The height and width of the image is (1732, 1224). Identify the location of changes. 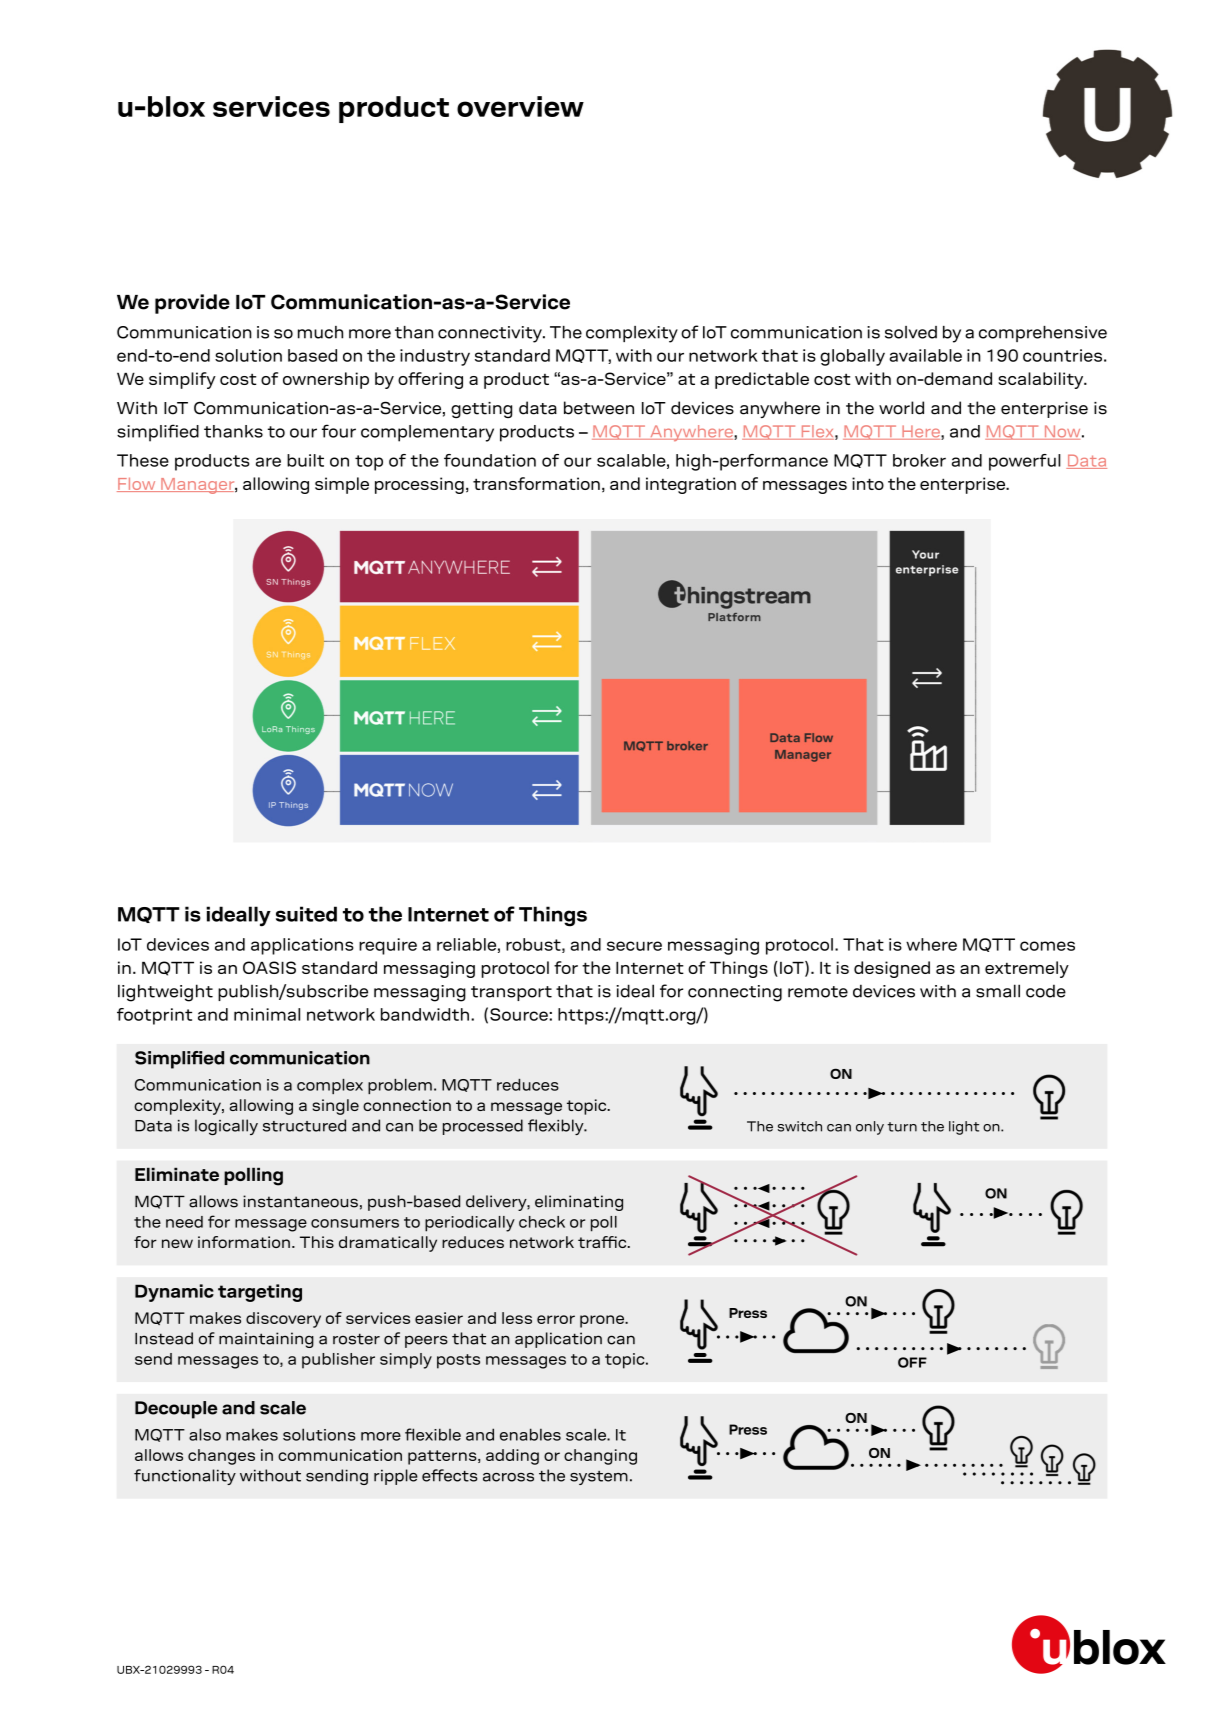
(221, 1457).
